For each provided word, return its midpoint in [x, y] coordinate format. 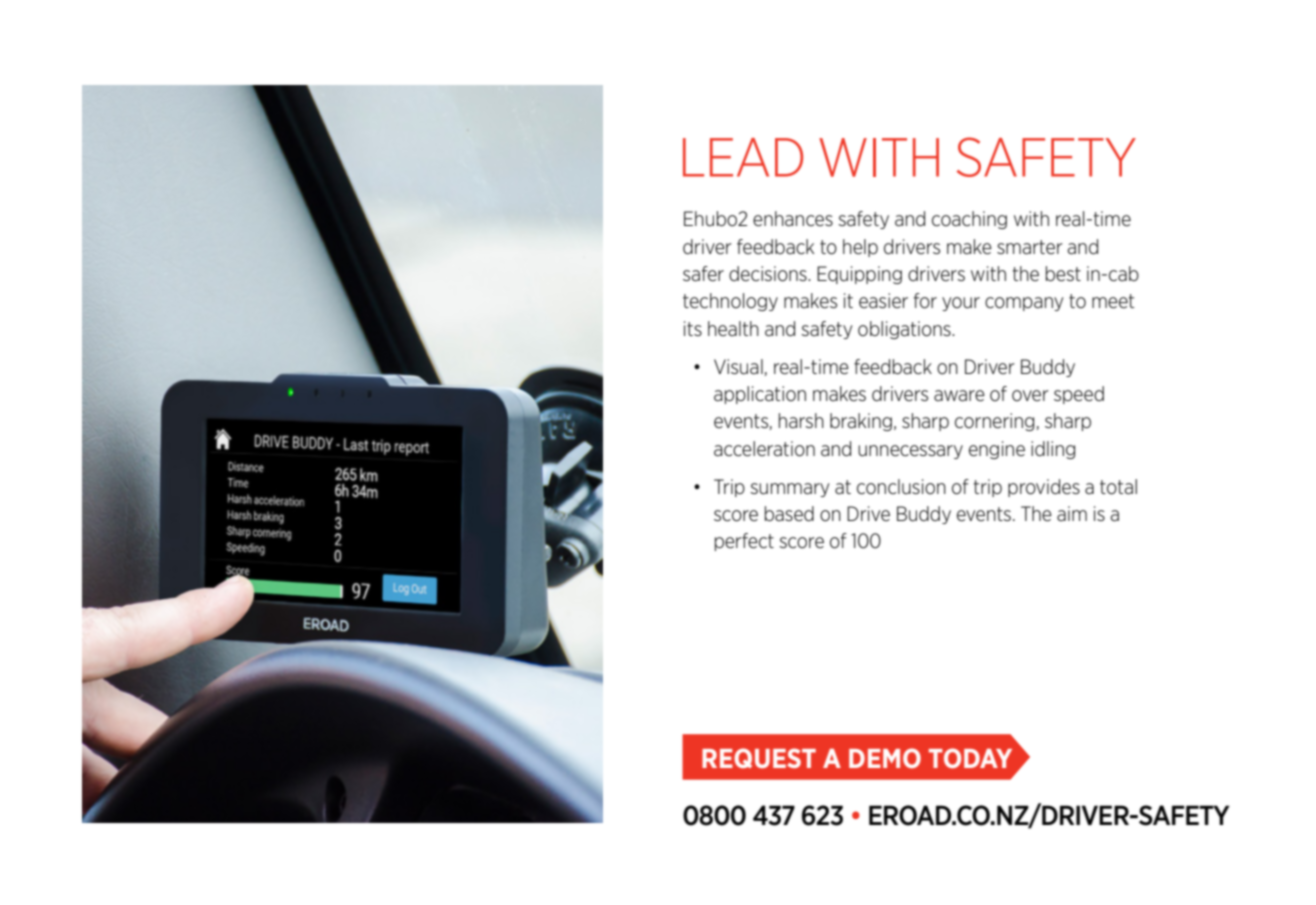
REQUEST [759, 758]
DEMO [885, 758]
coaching [969, 220]
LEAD [743, 157]
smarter [1030, 247]
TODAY [970, 758]
